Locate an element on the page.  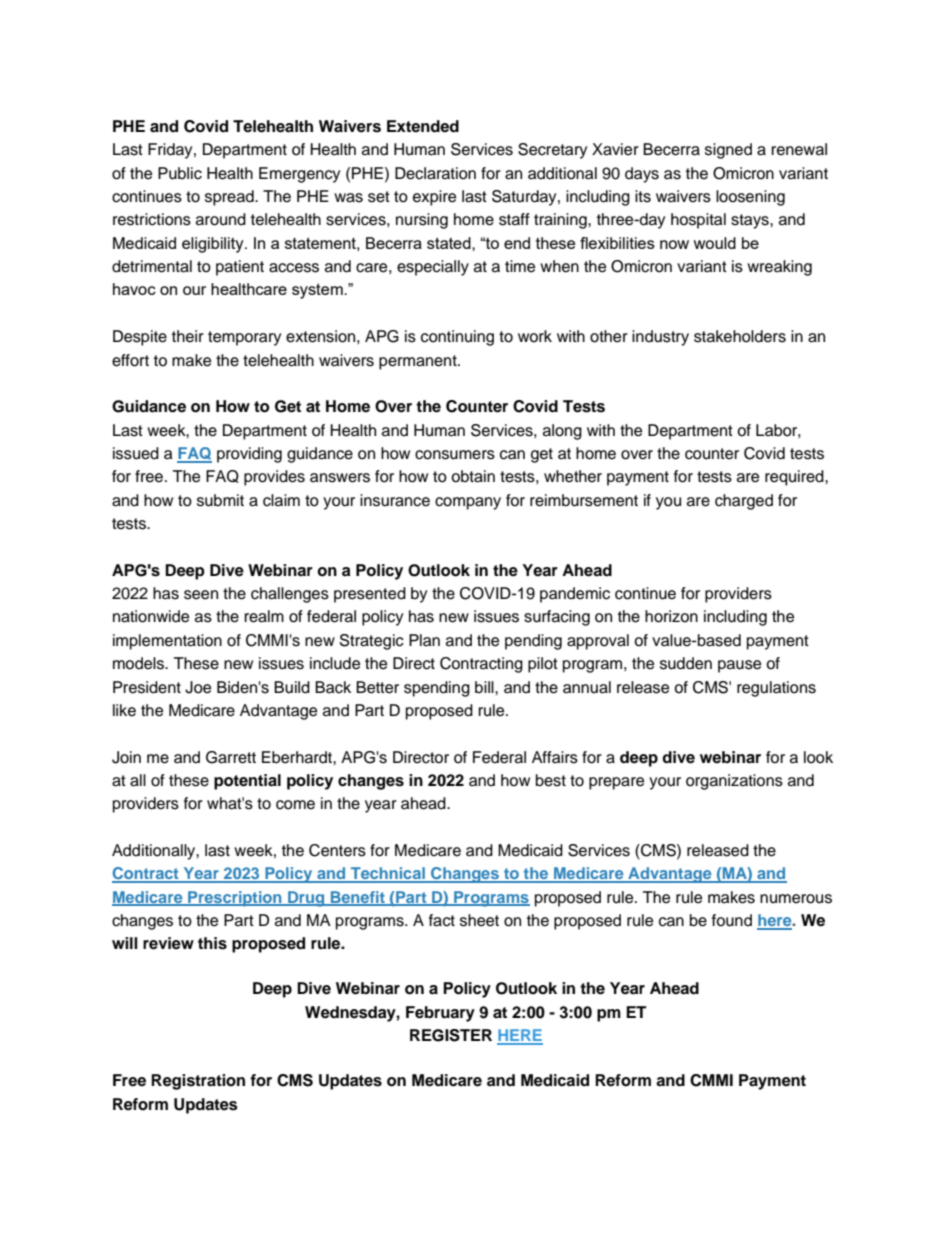
bill is located at coordinates (485, 687).
